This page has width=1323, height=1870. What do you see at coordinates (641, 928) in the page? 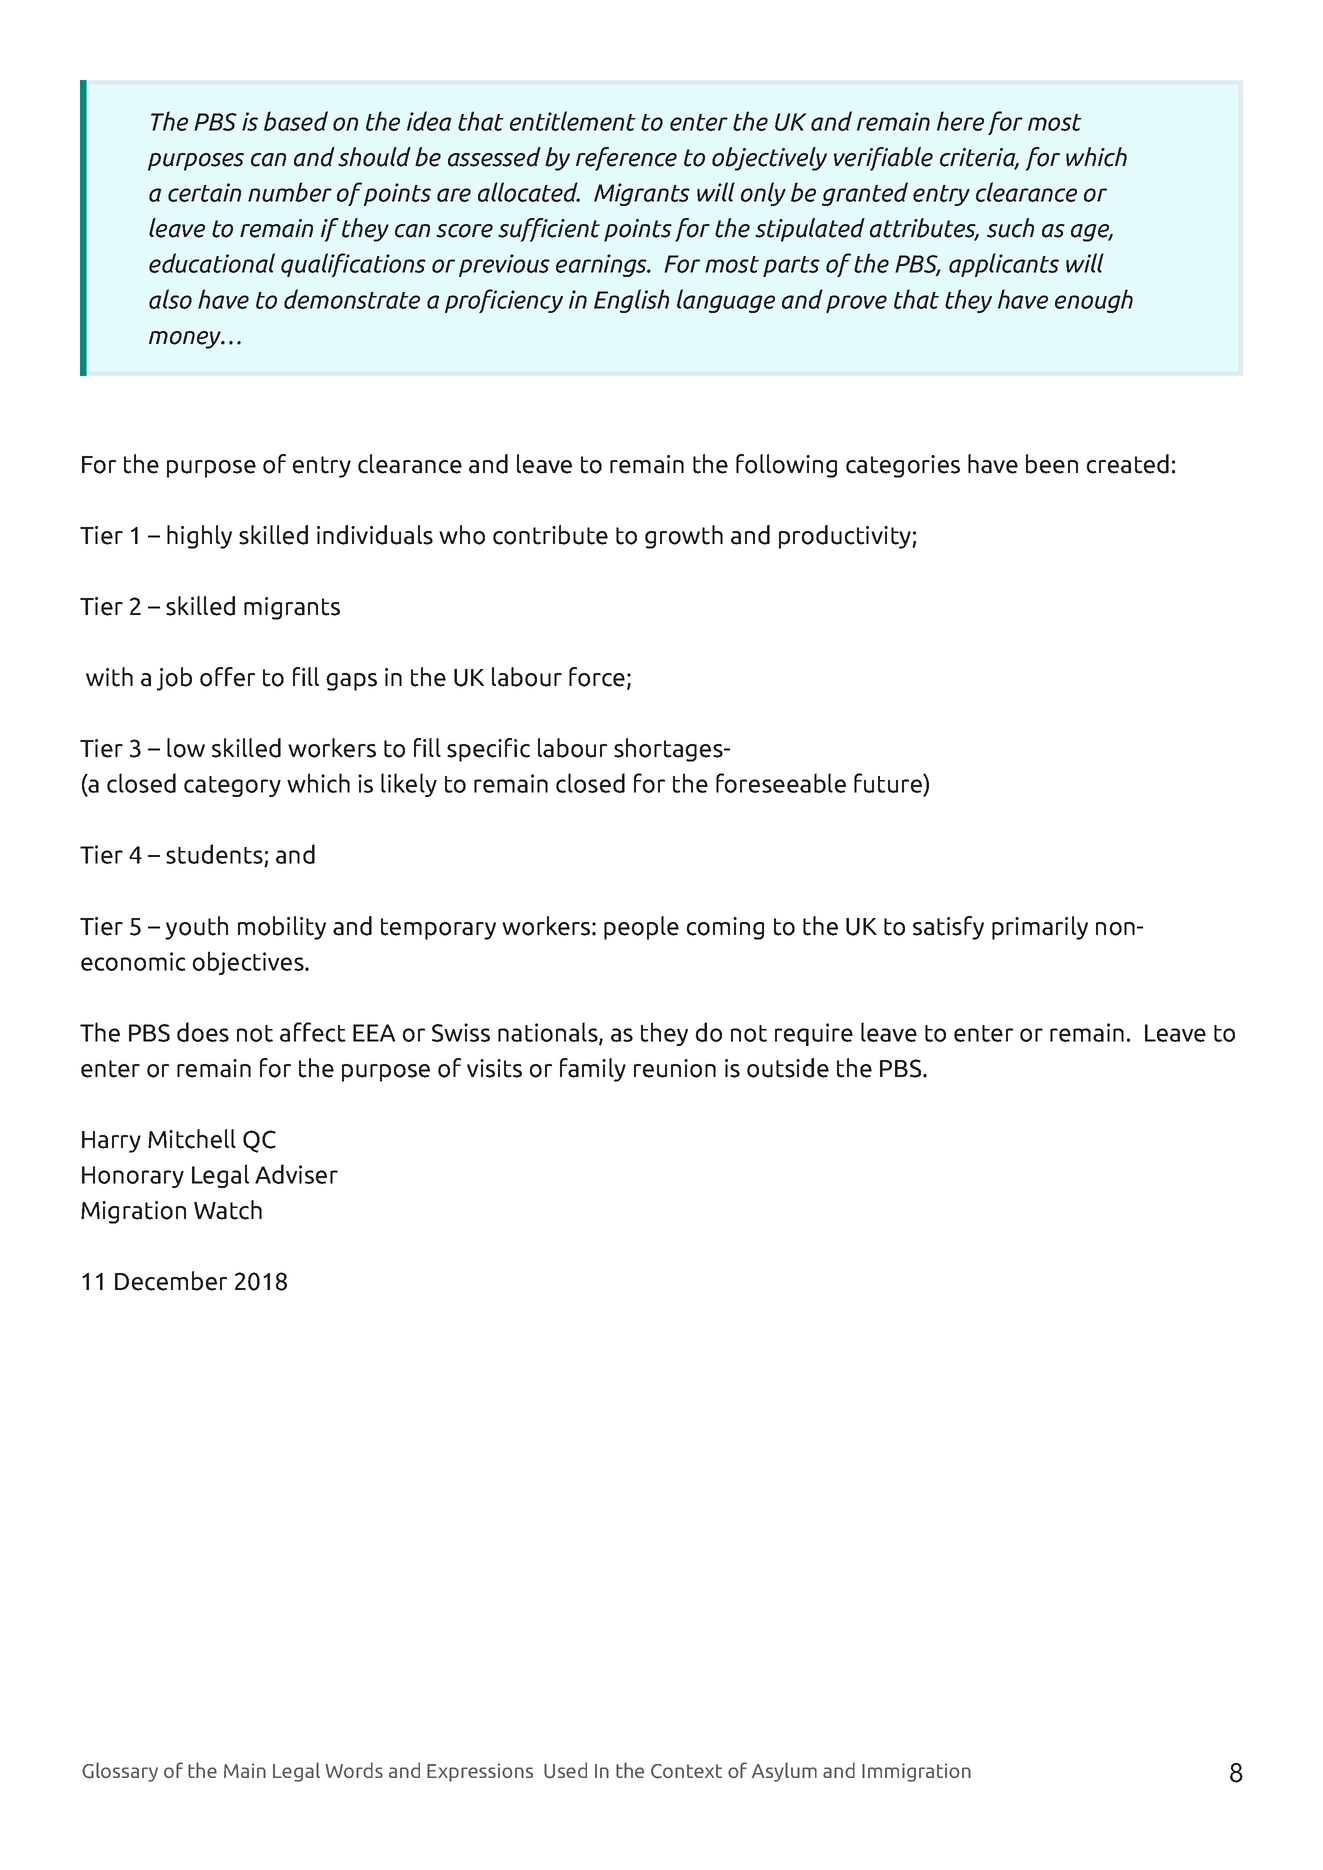
I see `people` at bounding box center [641, 928].
